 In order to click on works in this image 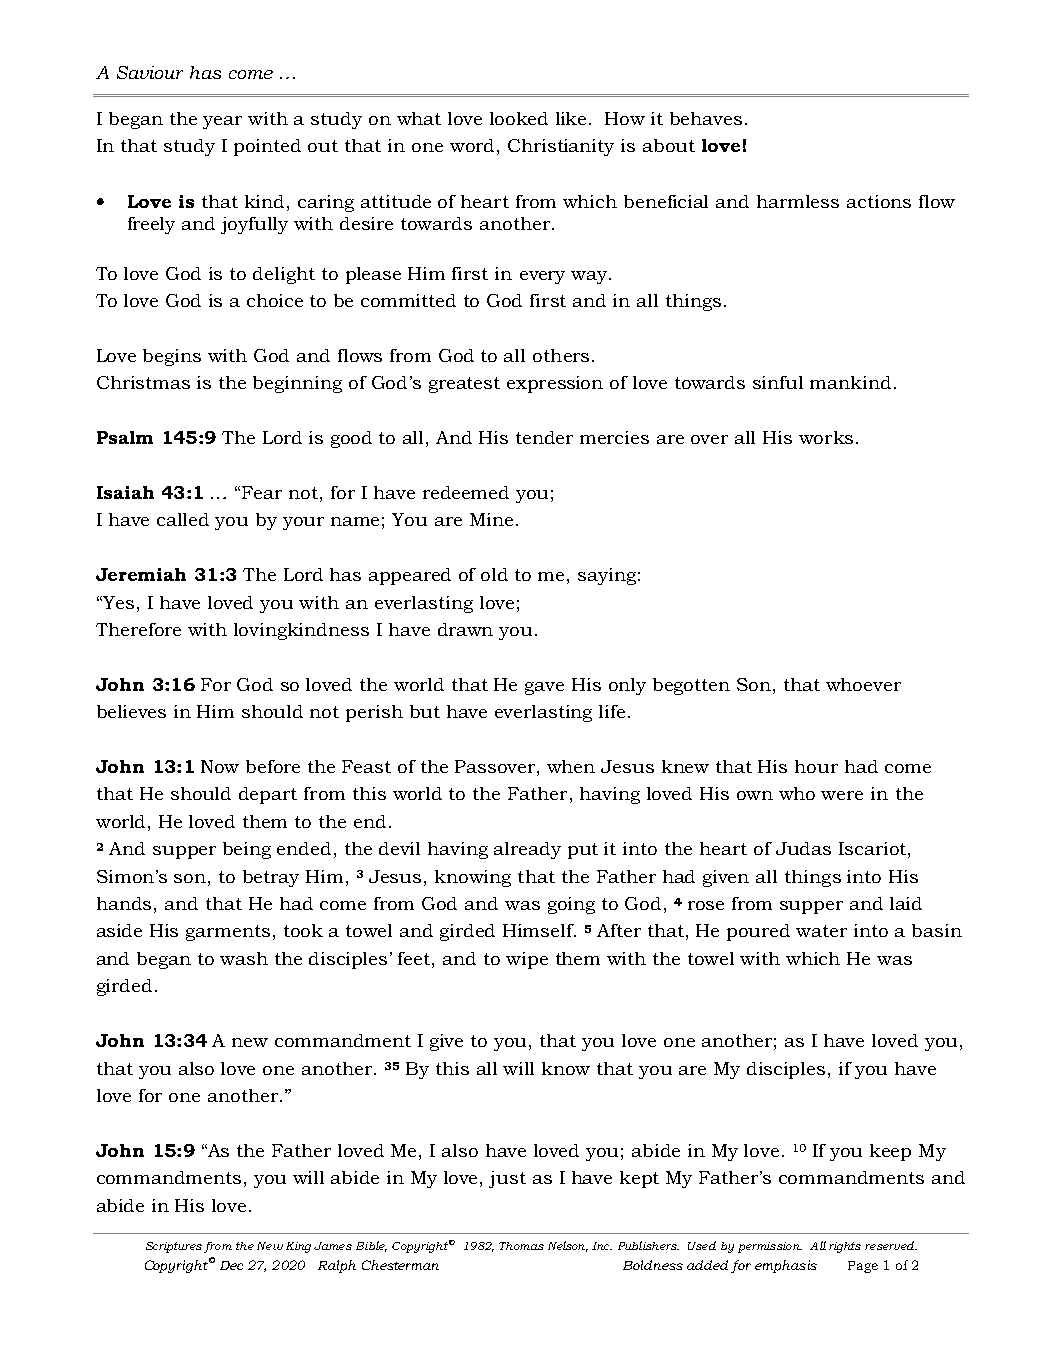, I will do `click(826, 437)`.
